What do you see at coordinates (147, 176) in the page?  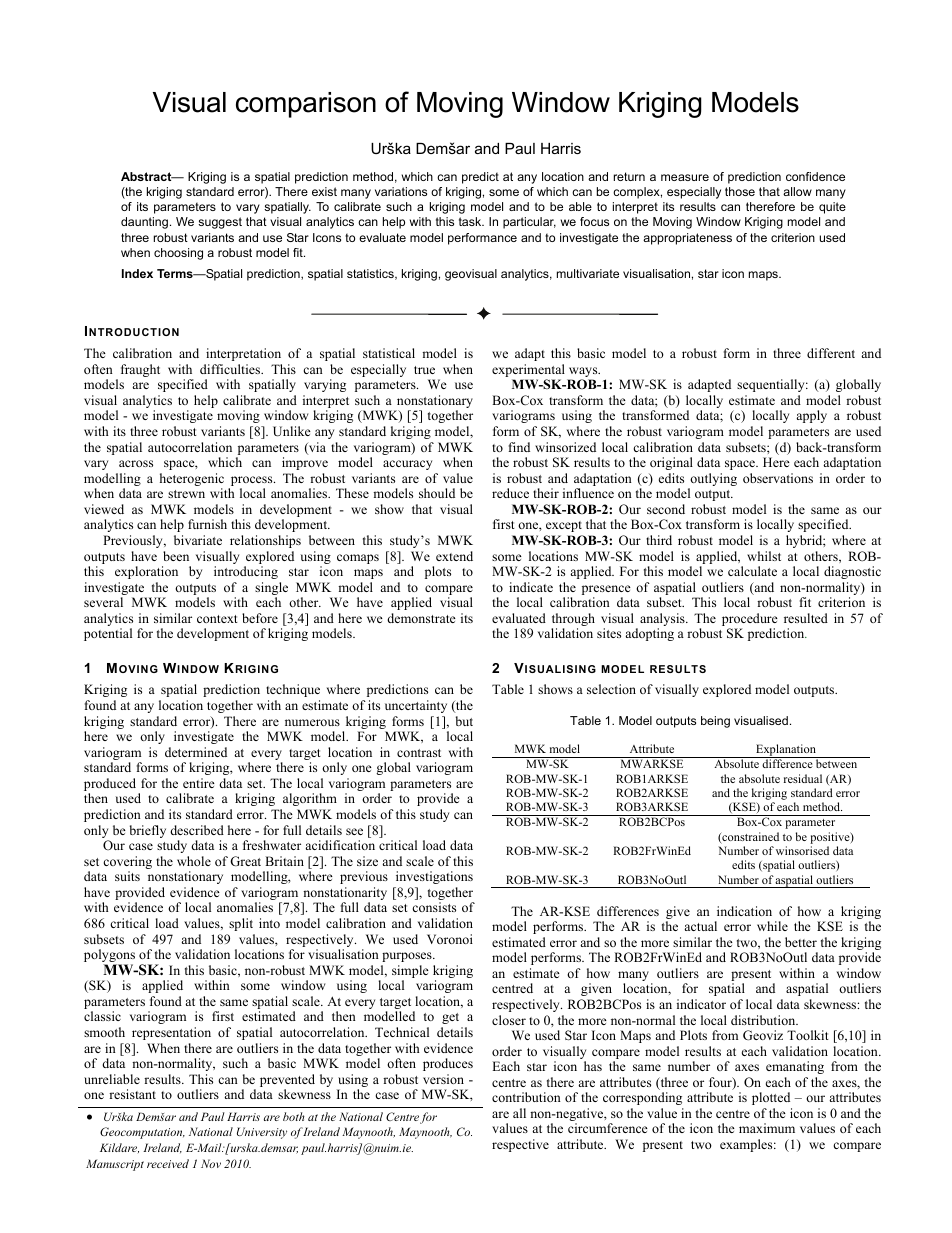 I see `Abstract` at bounding box center [147, 176].
